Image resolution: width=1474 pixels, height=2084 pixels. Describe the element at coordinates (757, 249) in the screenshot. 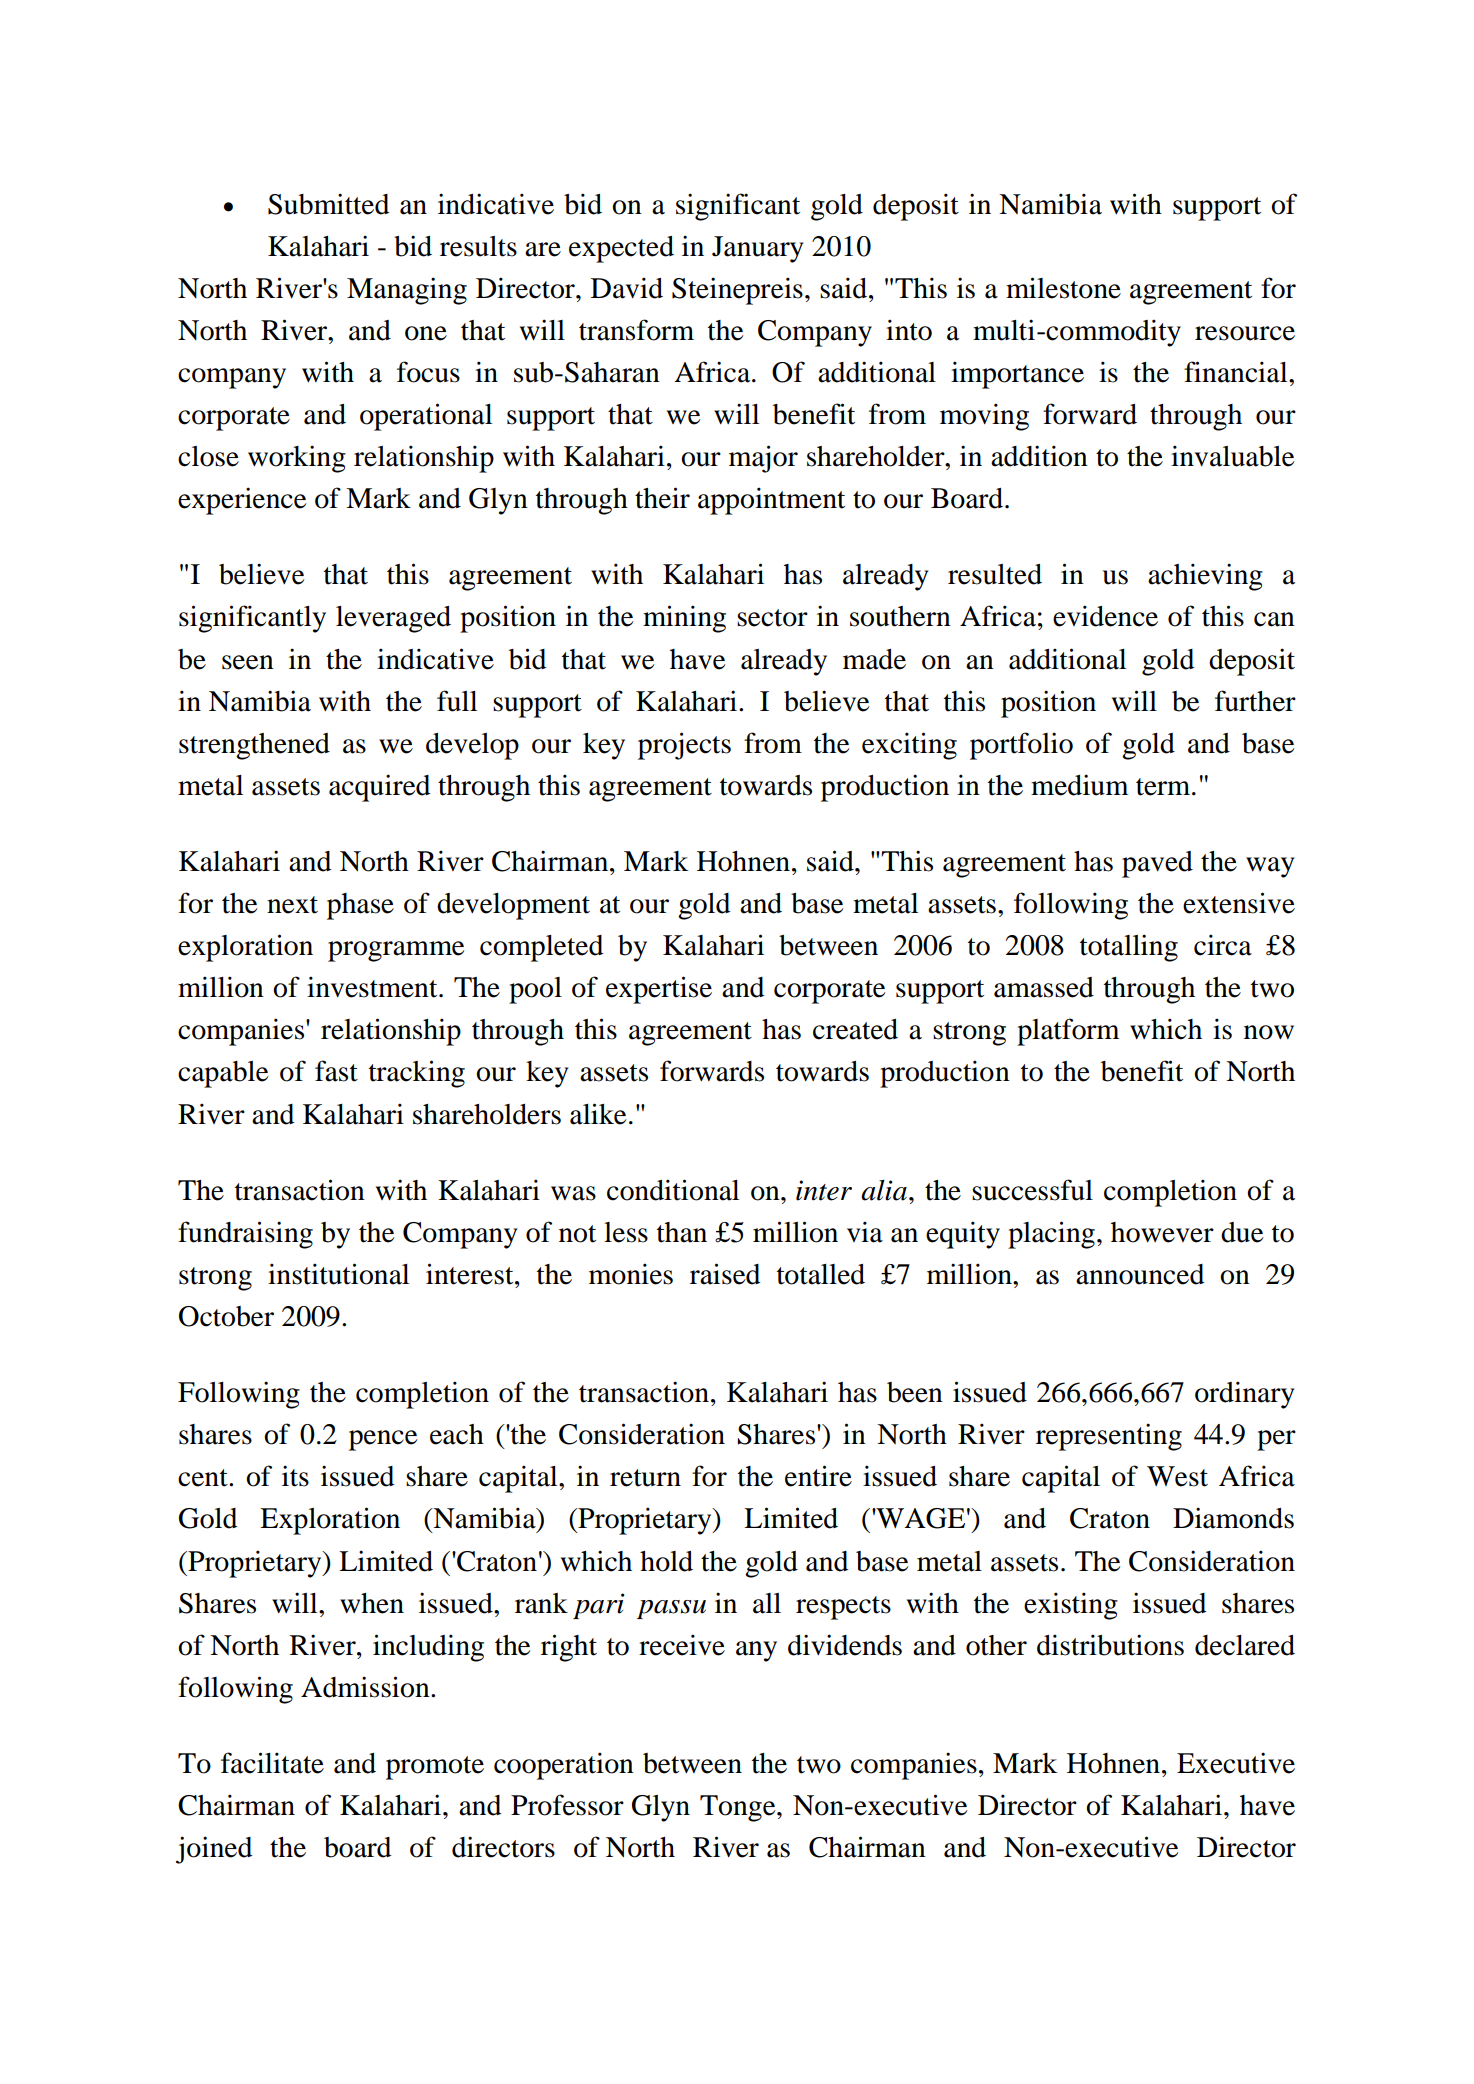

I see `January` at that location.
